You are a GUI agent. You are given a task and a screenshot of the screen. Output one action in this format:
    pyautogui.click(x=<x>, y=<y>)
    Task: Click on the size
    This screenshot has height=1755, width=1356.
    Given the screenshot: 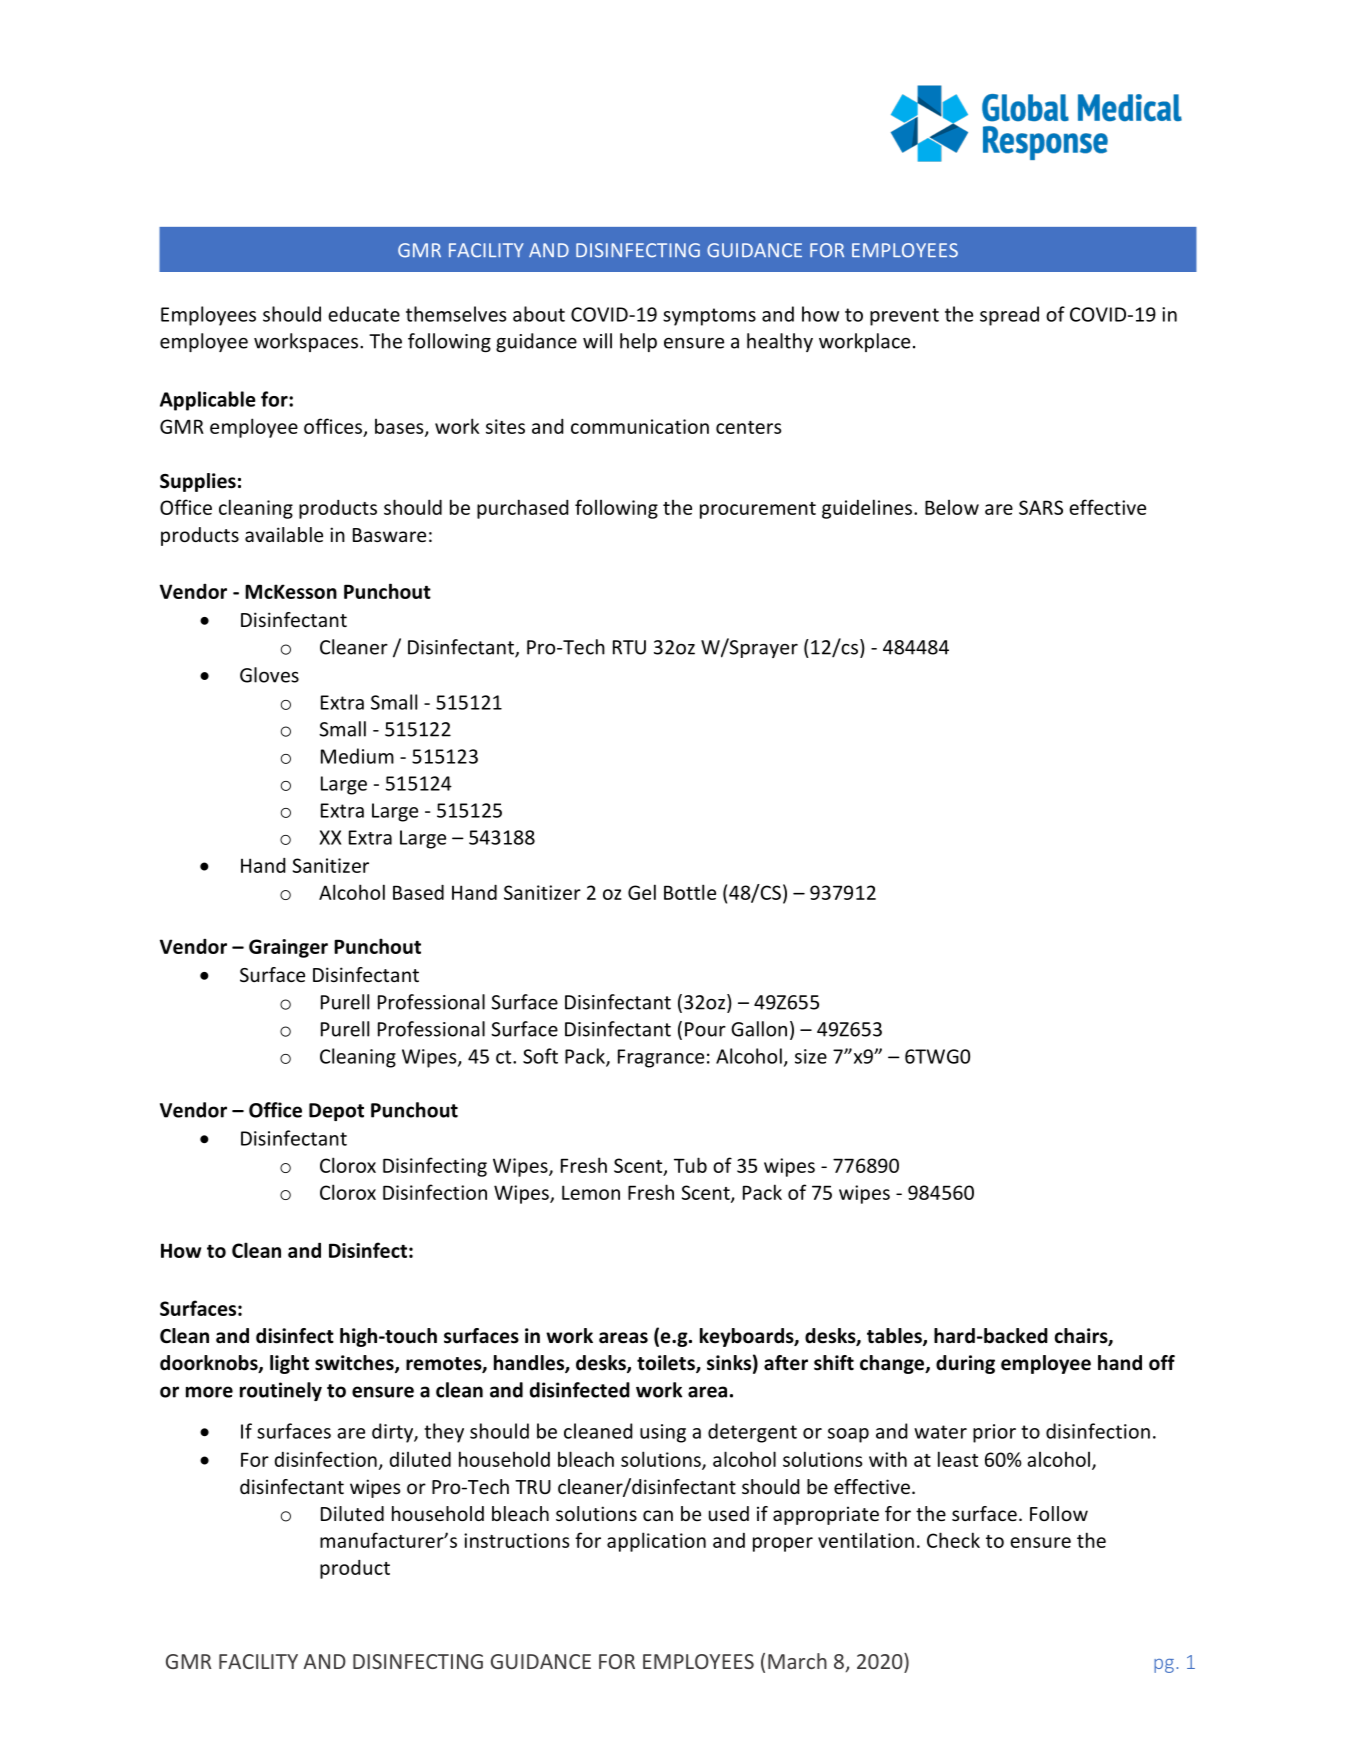 What is the action you would take?
    pyautogui.click(x=811, y=1056)
